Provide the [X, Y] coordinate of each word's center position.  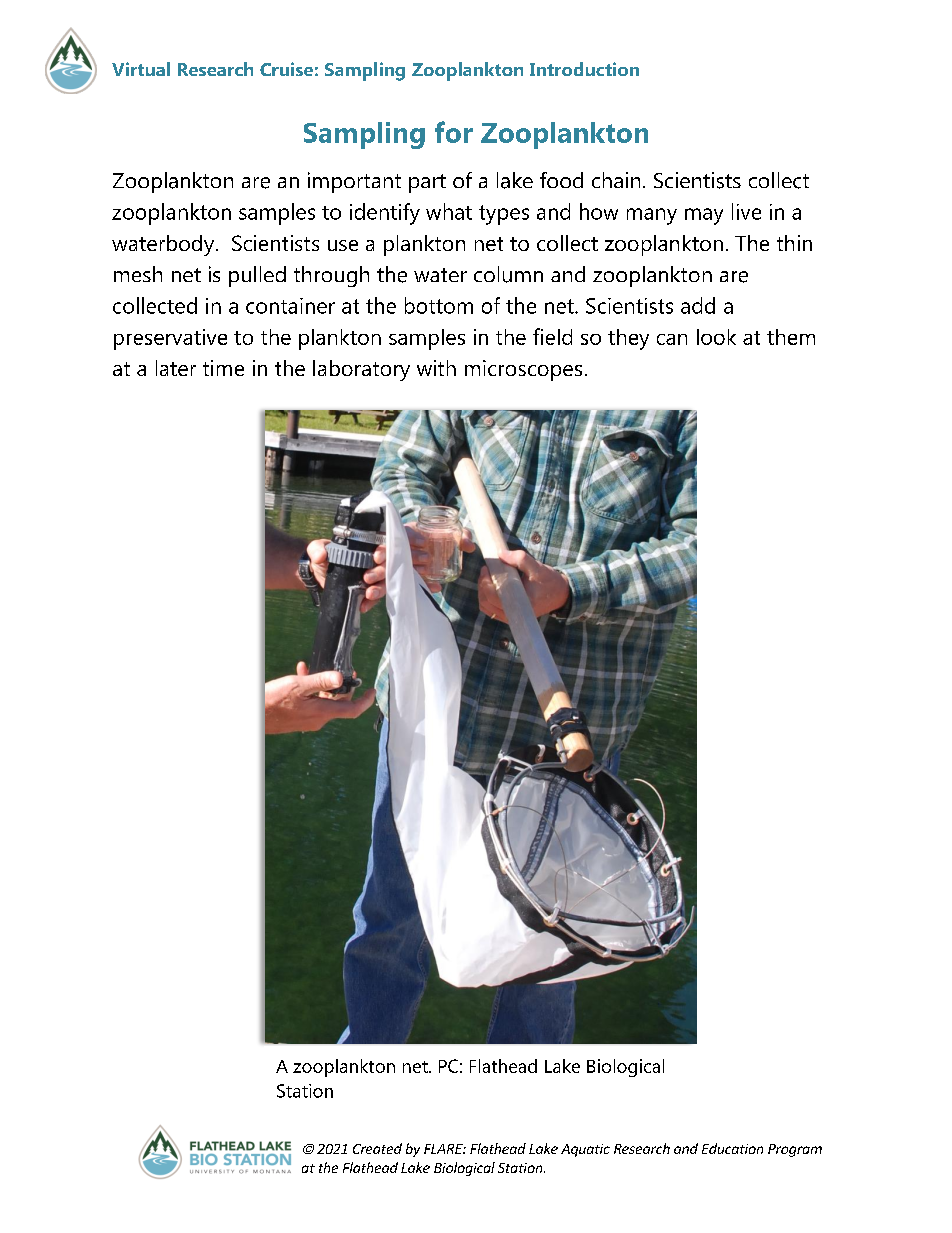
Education [732, 1148]
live [746, 211]
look [716, 337]
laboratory [361, 370]
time [223, 368]
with [436, 368]
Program [795, 1150]
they [628, 339]
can [672, 339]
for [454, 132]
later [176, 368]
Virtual [141, 69]
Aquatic [585, 1150]
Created [377, 1148]
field [552, 336]
